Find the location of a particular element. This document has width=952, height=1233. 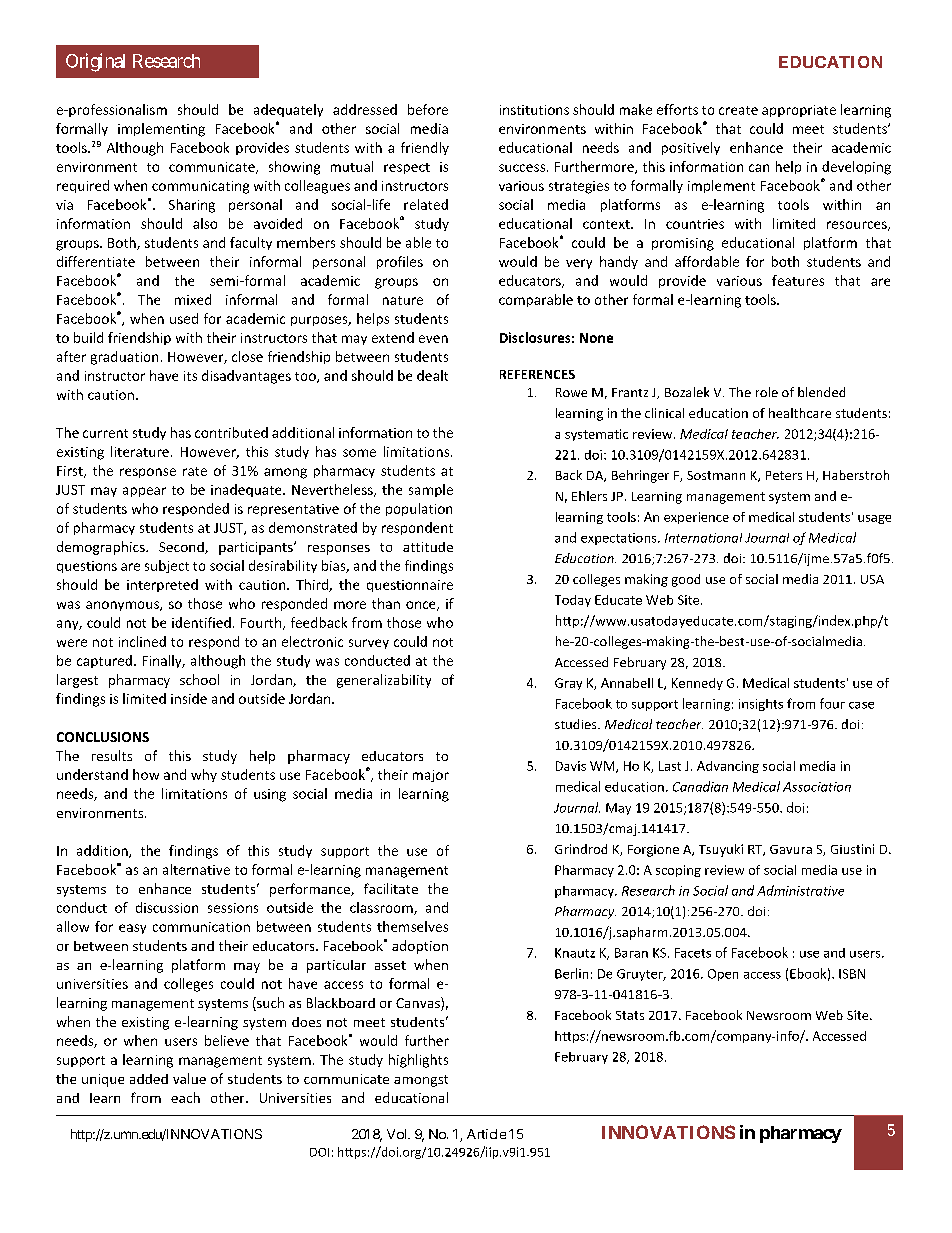

appropriate is located at coordinates (799, 111).
